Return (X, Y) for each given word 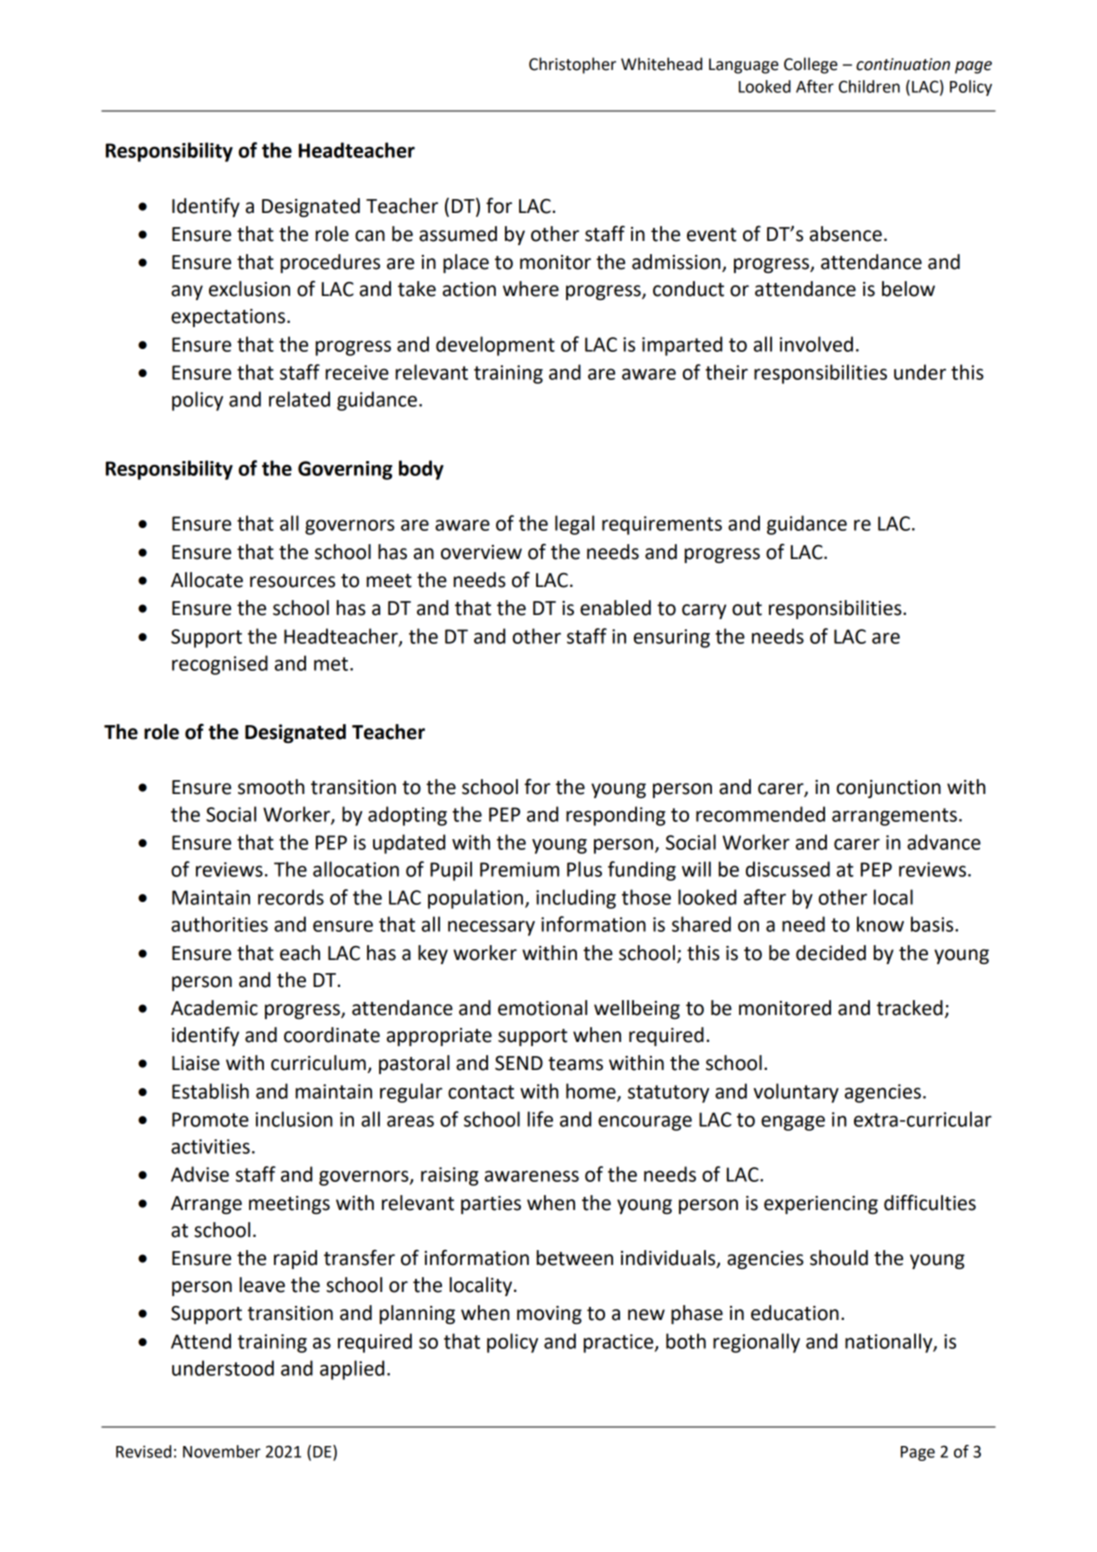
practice (619, 1343)
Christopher (572, 65)
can (370, 236)
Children (869, 86)
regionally (756, 1343)
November (222, 1451)
